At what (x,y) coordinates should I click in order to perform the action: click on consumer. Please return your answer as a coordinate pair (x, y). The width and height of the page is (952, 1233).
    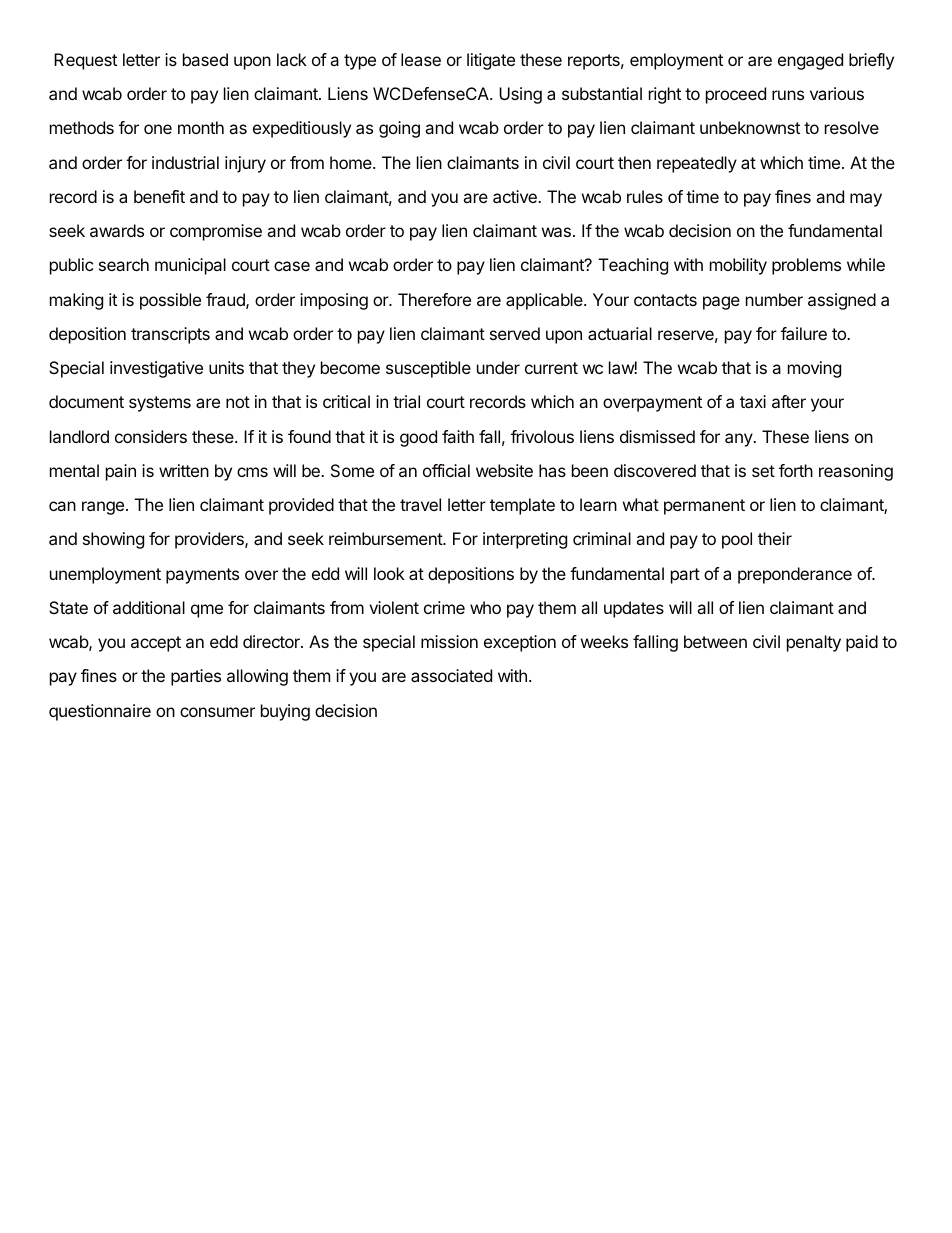
    Looking at the image, I should click on (217, 712).
